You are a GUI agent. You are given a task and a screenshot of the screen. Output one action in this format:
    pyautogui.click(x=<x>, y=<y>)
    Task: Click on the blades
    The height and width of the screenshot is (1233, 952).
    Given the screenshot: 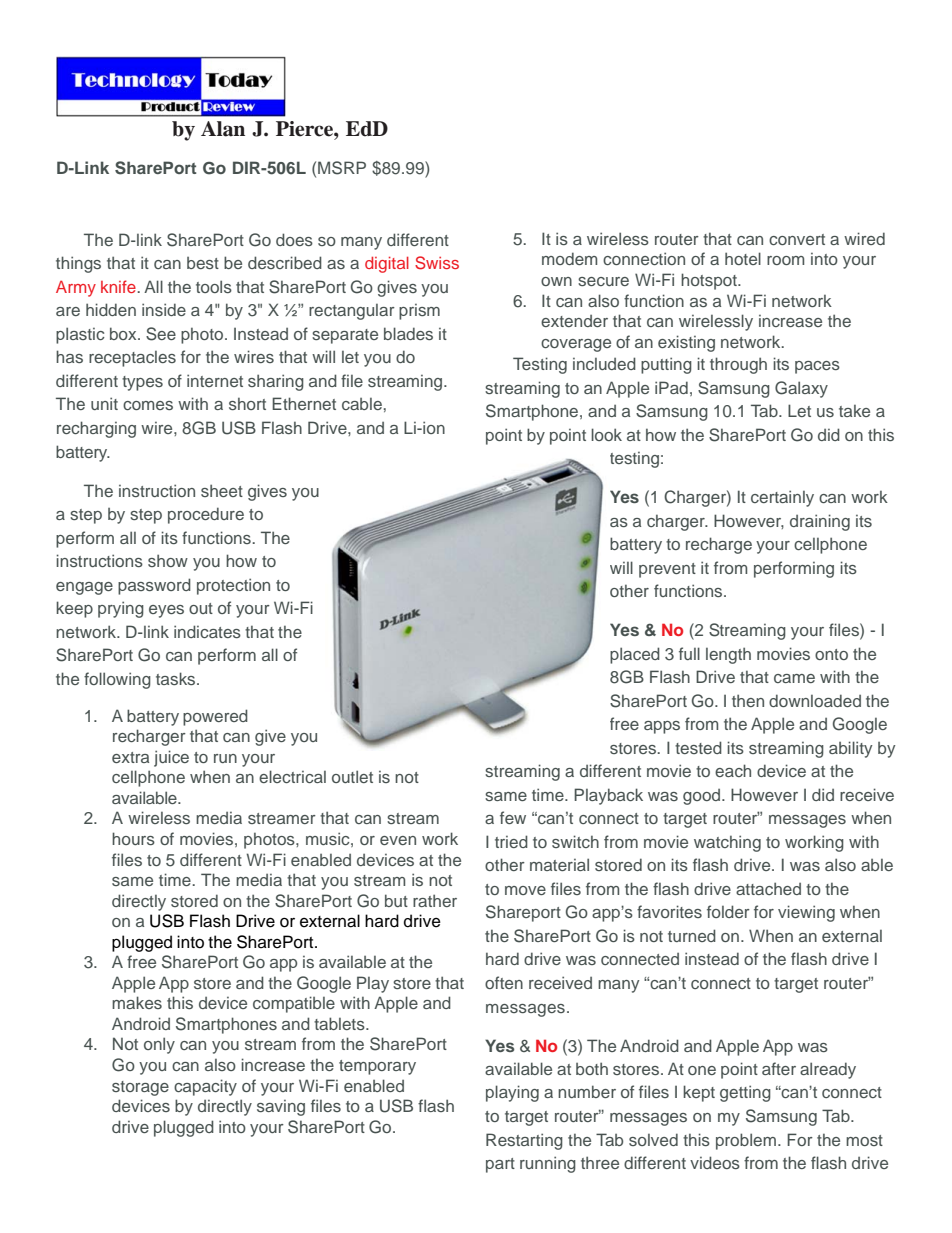 What is the action you would take?
    pyautogui.click(x=408, y=333)
